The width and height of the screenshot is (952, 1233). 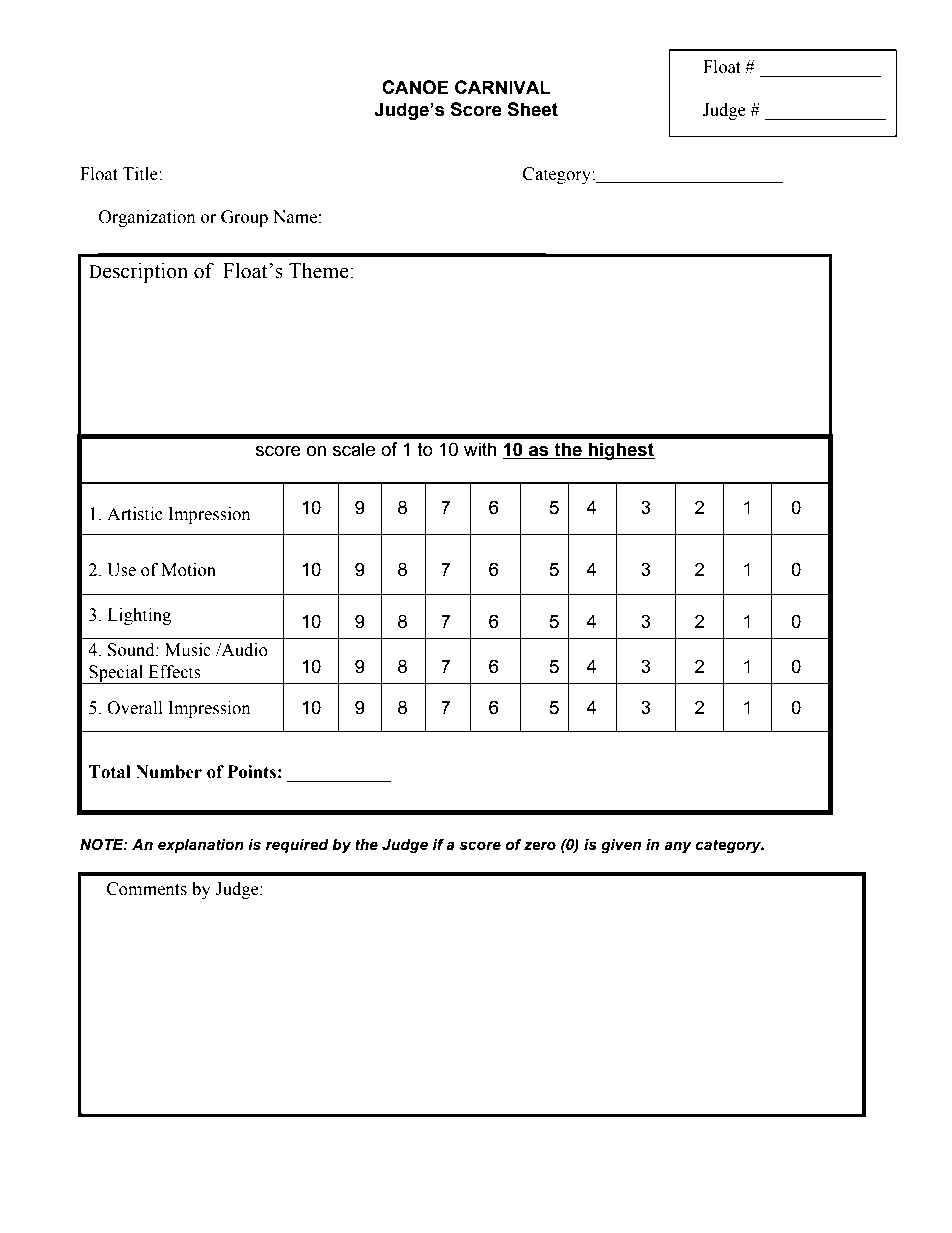 What do you see at coordinates (297, 846) in the screenshot?
I see `required` at bounding box center [297, 846].
